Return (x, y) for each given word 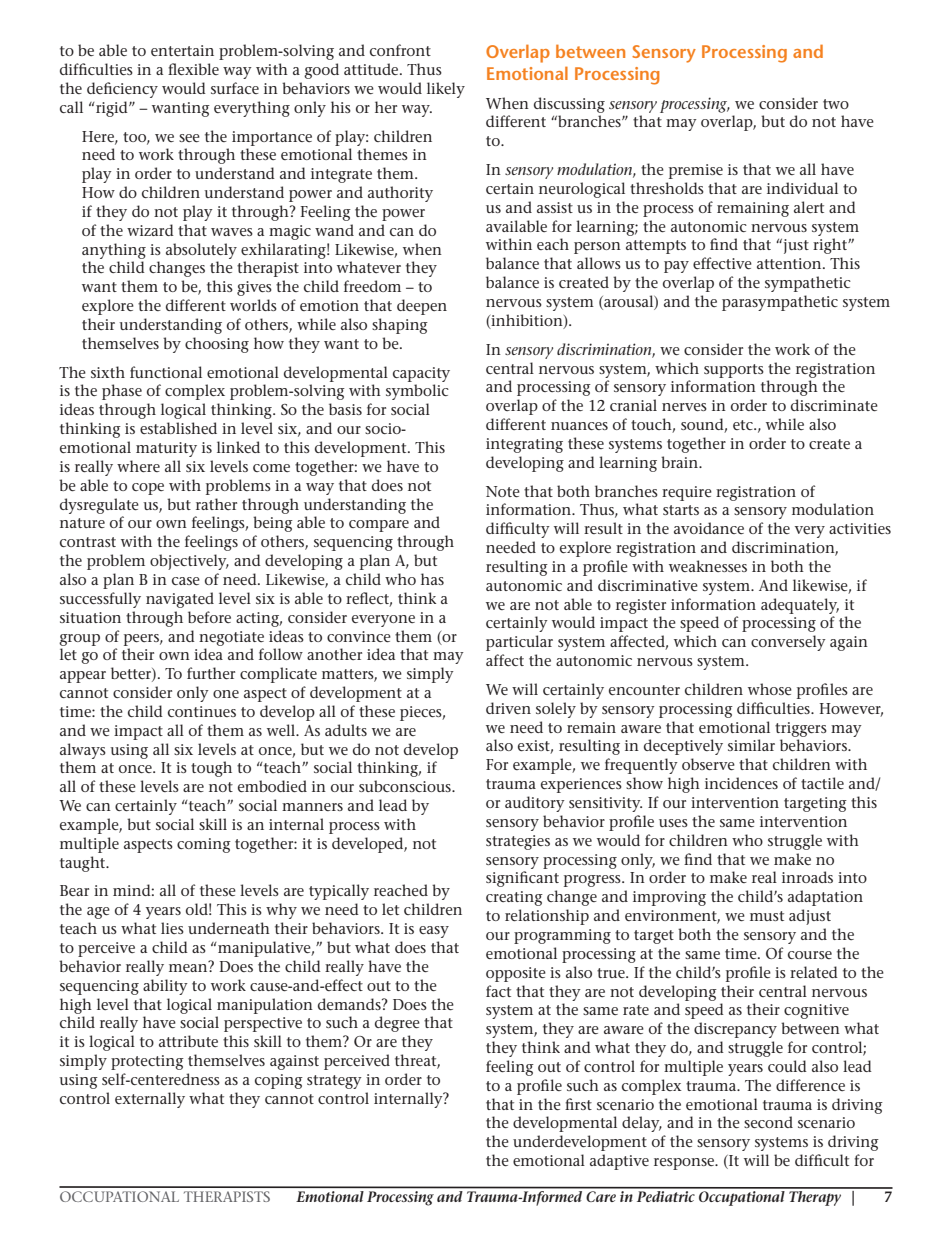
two (836, 104)
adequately (800, 606)
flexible (193, 69)
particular (519, 643)
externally (150, 1100)
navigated (180, 600)
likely (446, 90)
